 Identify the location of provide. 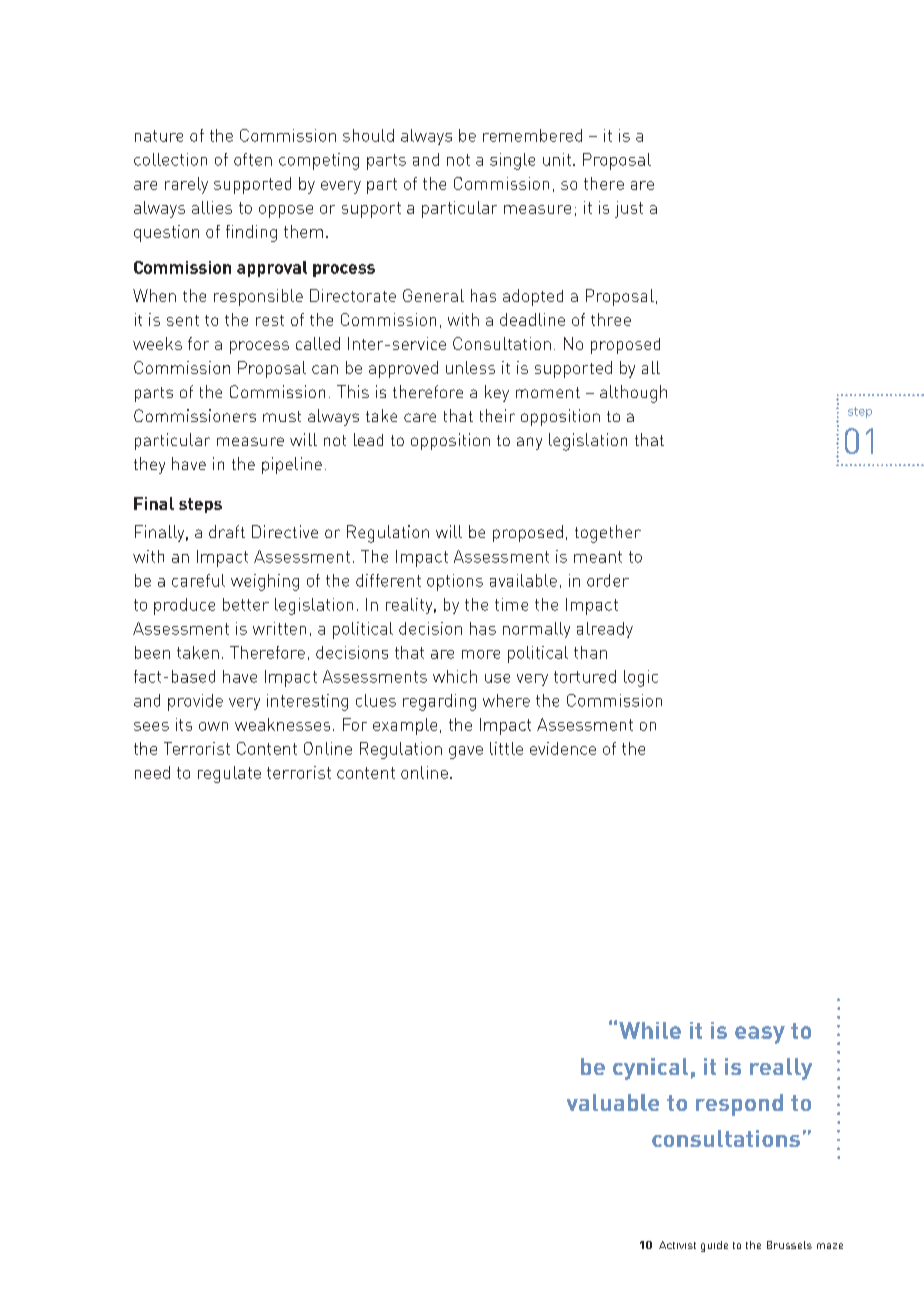
(195, 702).
